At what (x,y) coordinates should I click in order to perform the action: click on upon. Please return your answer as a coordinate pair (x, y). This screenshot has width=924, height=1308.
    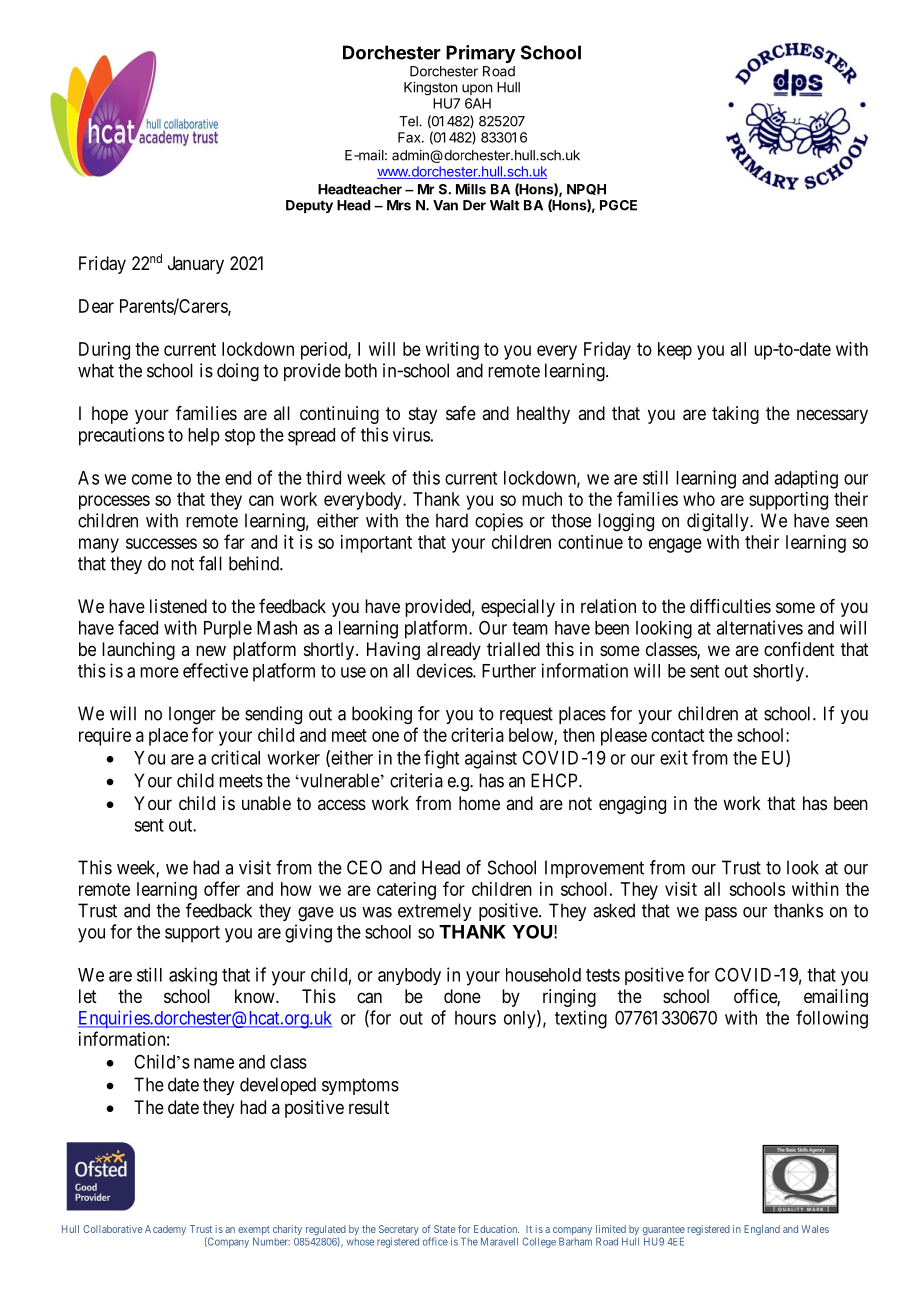
    Looking at the image, I should click on (477, 89).
